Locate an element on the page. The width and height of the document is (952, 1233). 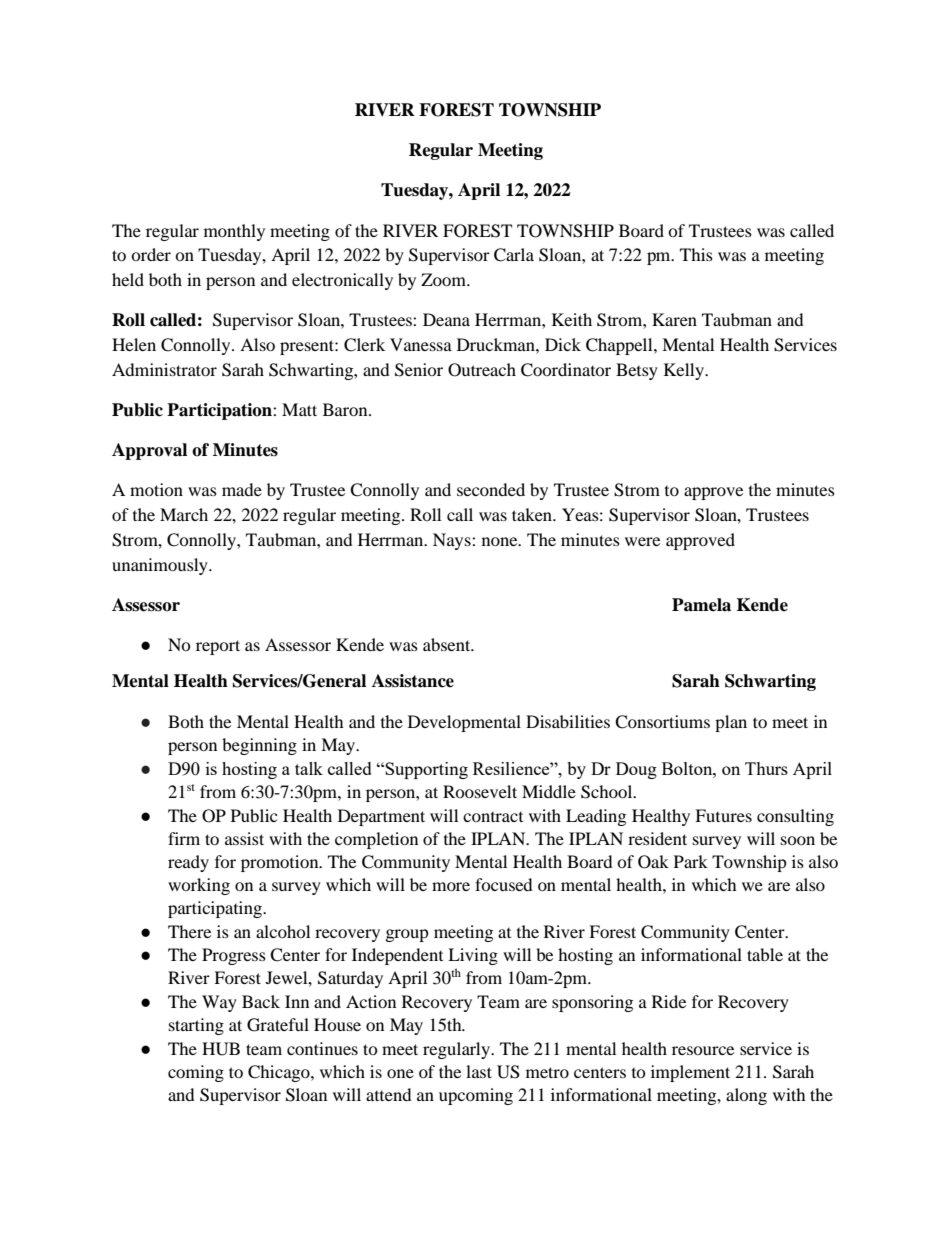
report is located at coordinates (218, 647).
